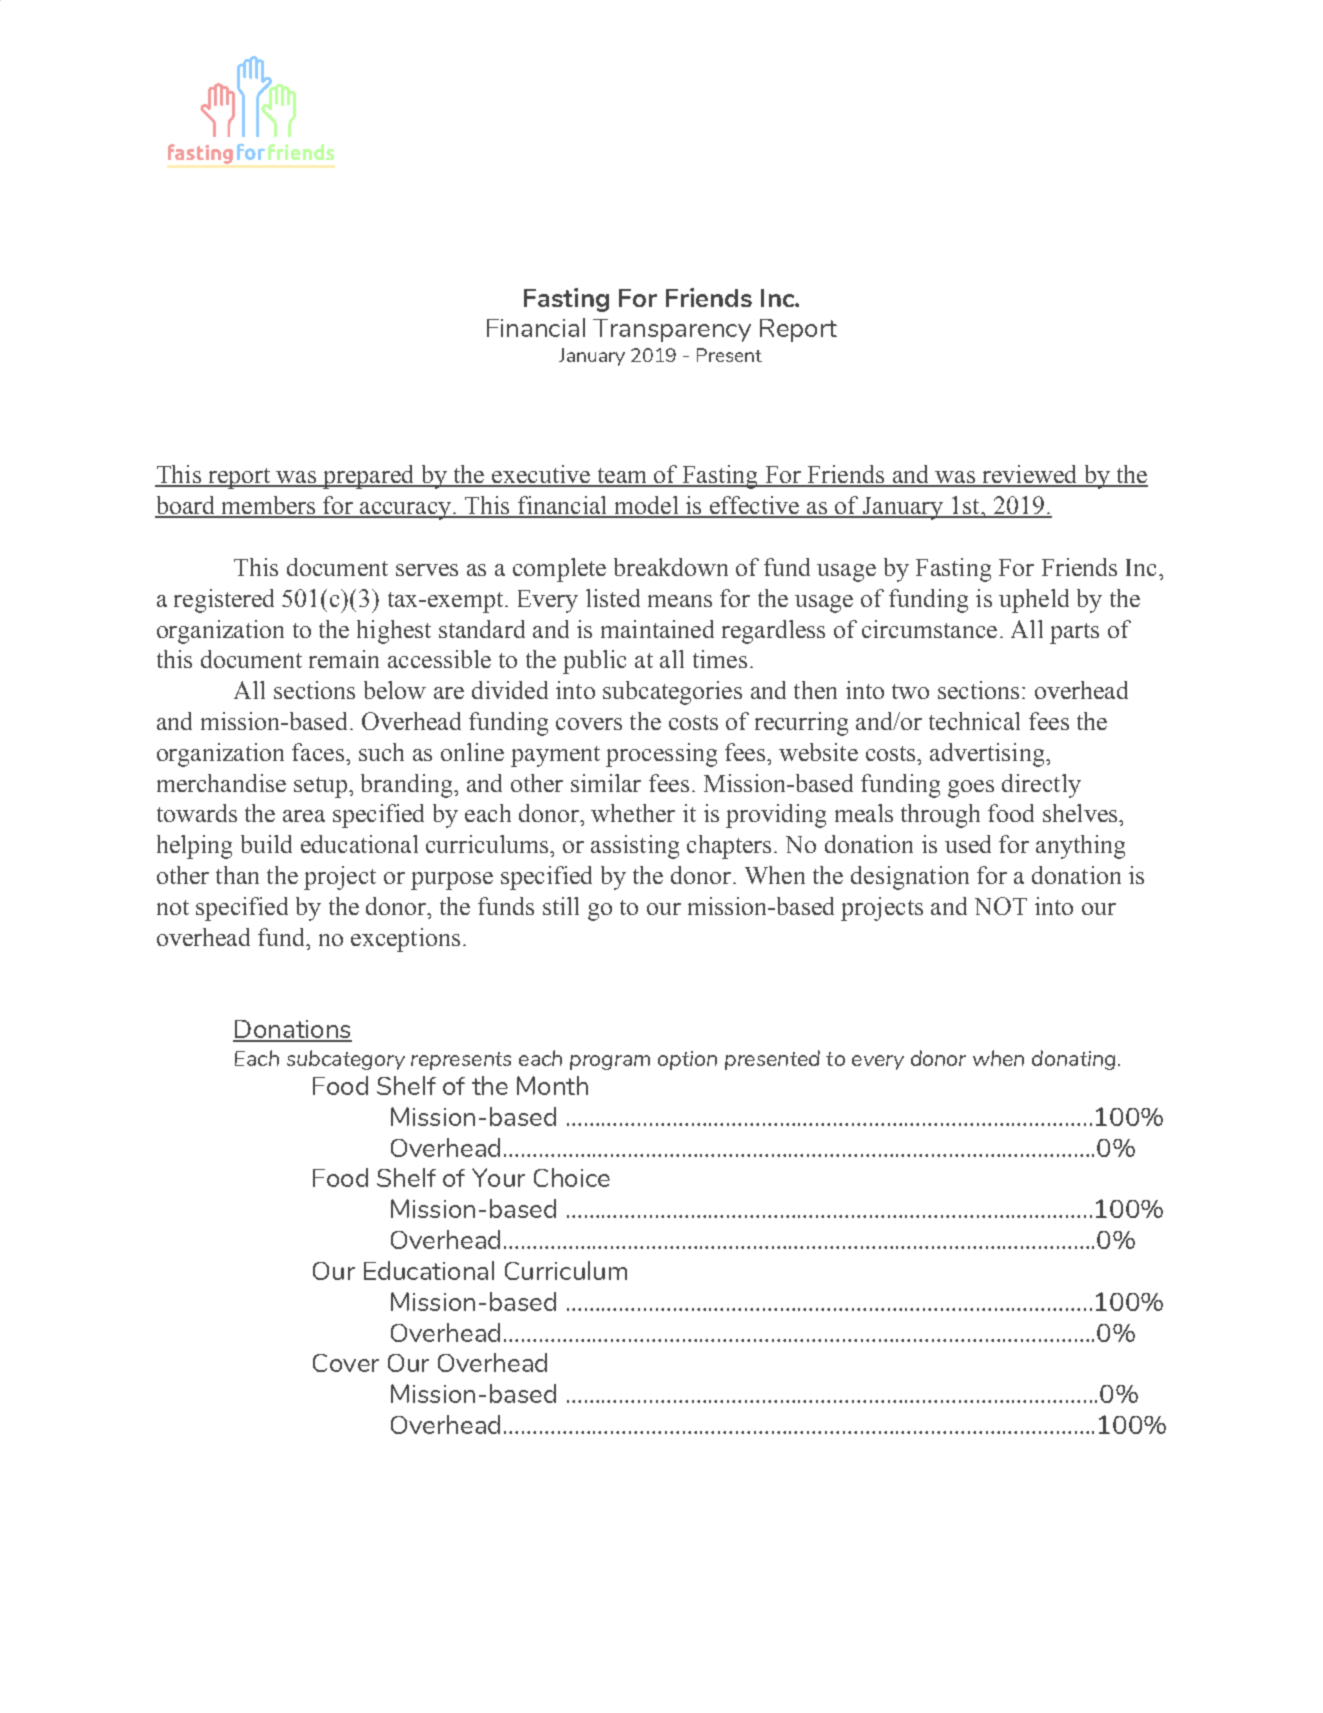 This document has width=1323, height=1713. I want to click on still, so click(561, 906).
